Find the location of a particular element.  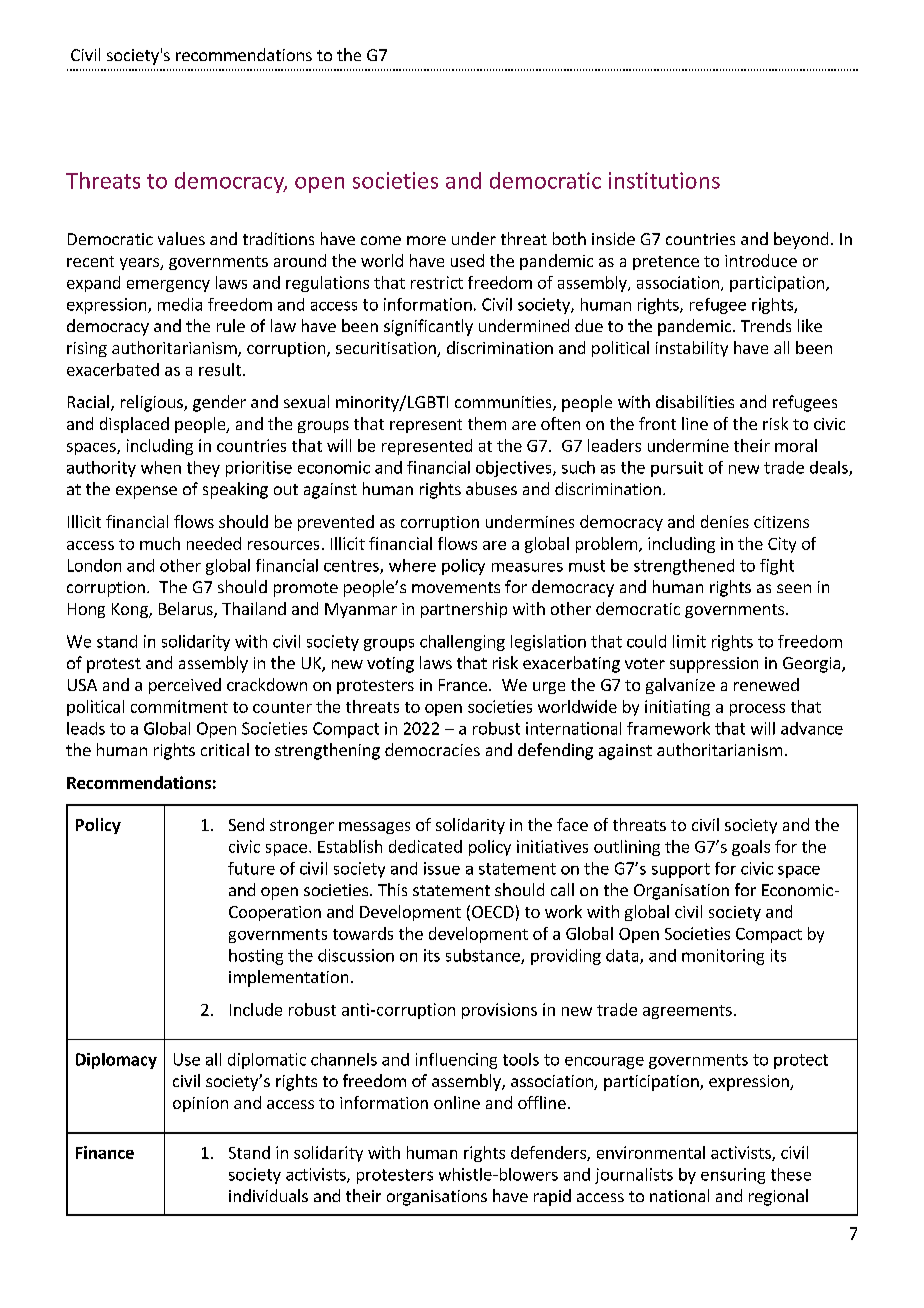

perceived is located at coordinates (185, 686).
